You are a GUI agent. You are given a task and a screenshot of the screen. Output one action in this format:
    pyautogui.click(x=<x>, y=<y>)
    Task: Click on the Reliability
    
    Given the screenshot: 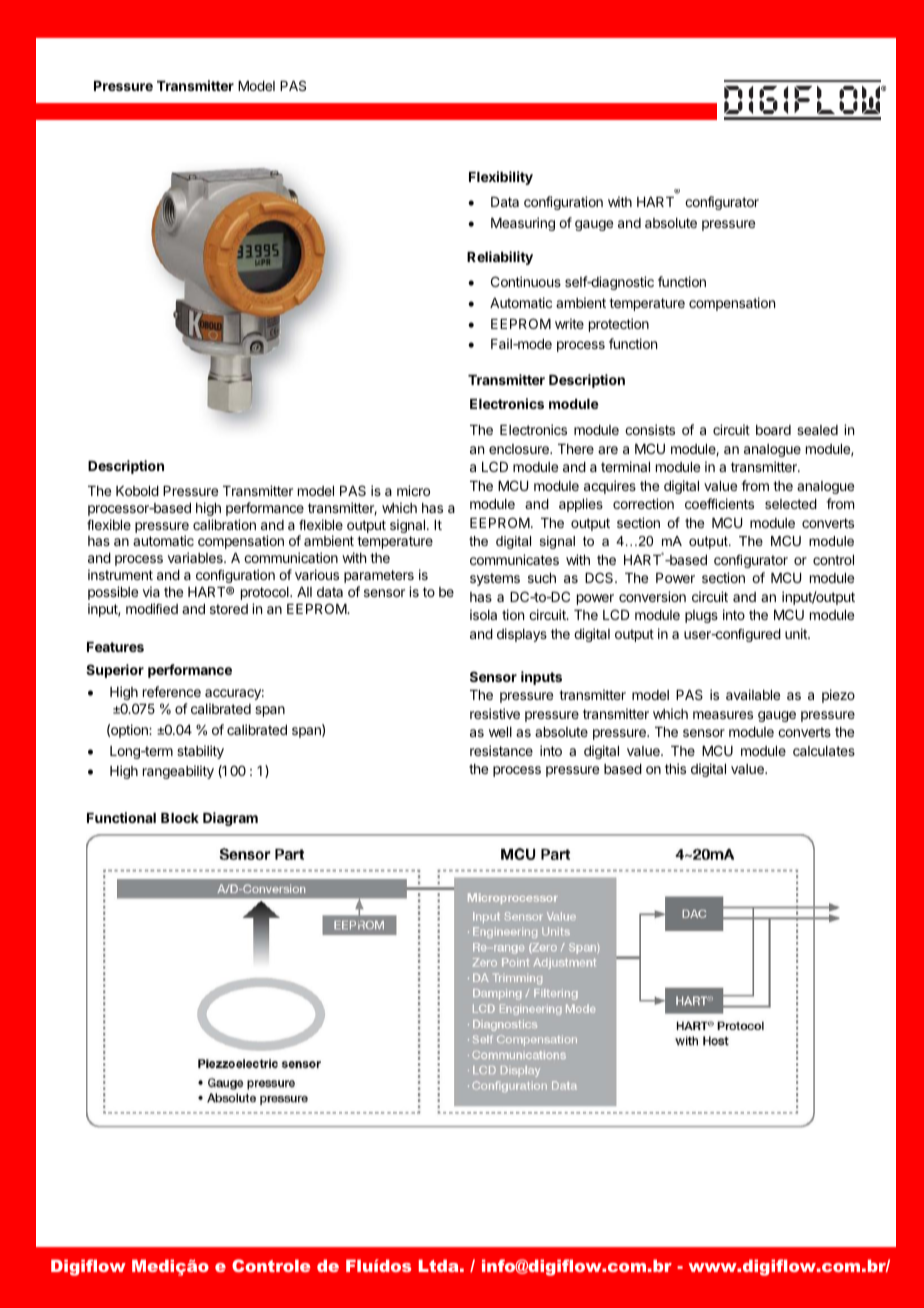 What is the action you would take?
    pyautogui.click(x=500, y=258)
